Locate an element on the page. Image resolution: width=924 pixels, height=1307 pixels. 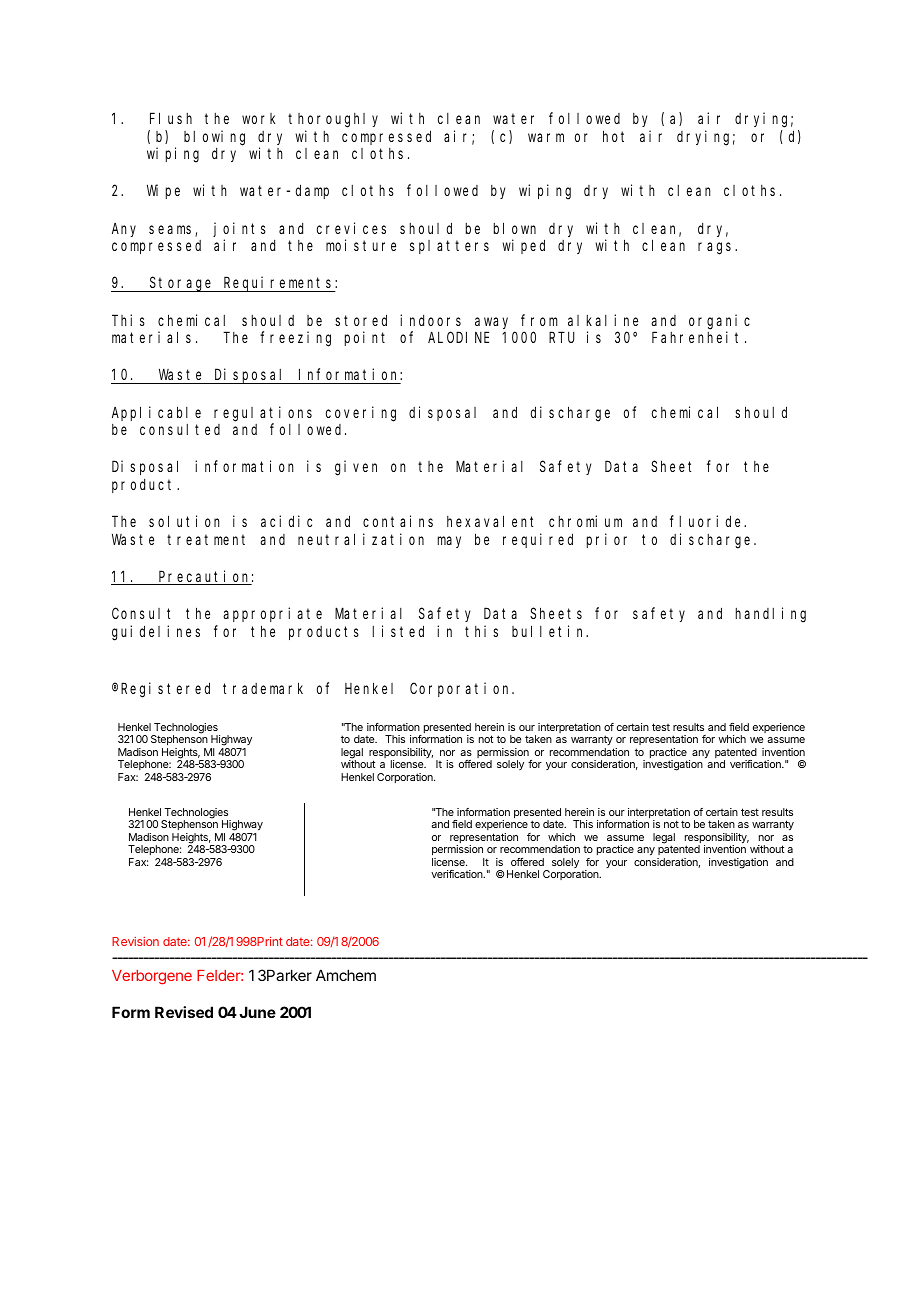
treatment is located at coordinates (206, 539).
